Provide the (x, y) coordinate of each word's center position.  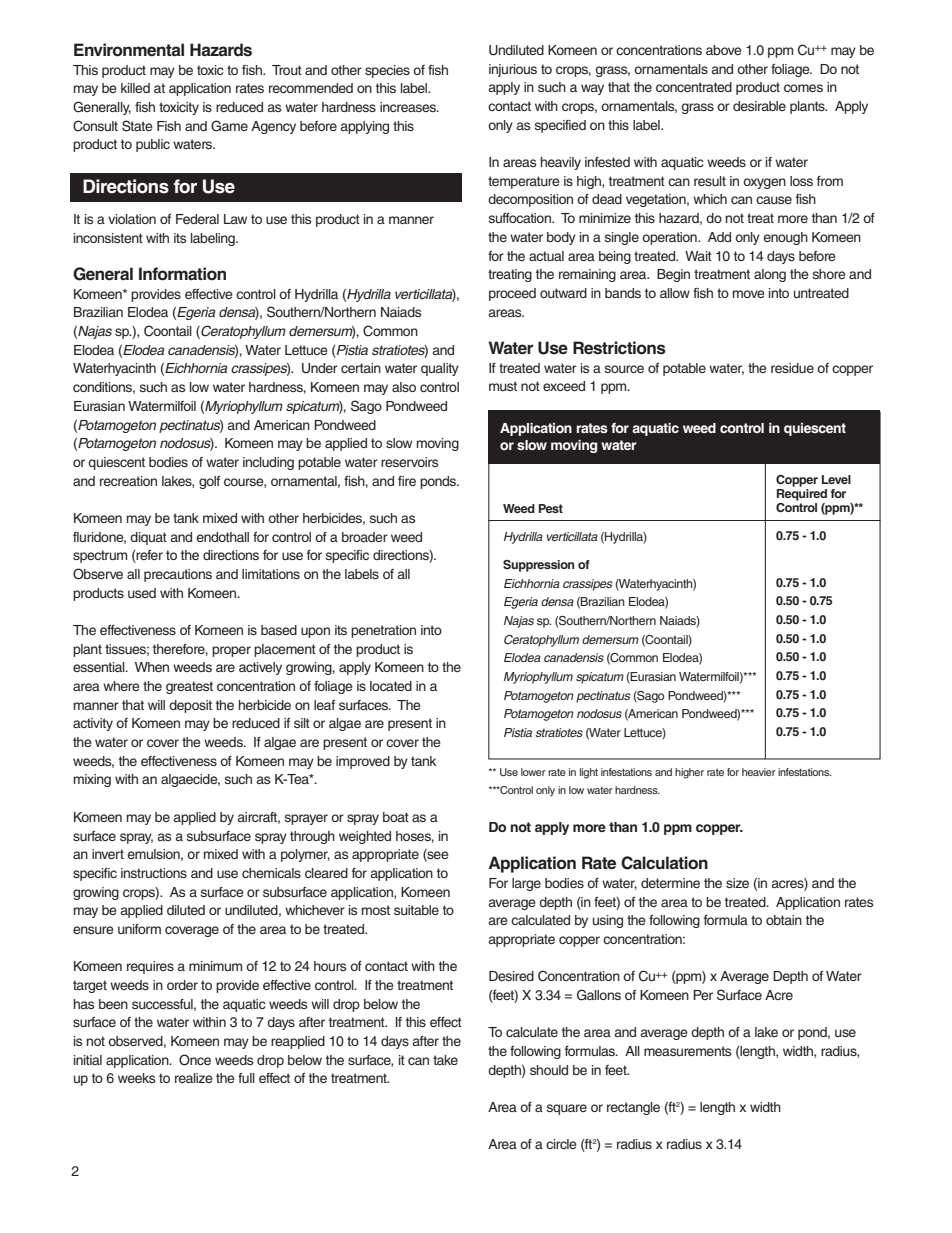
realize (194, 1078)
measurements (687, 1051)
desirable (759, 106)
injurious (513, 70)
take (445, 1060)
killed (135, 88)
